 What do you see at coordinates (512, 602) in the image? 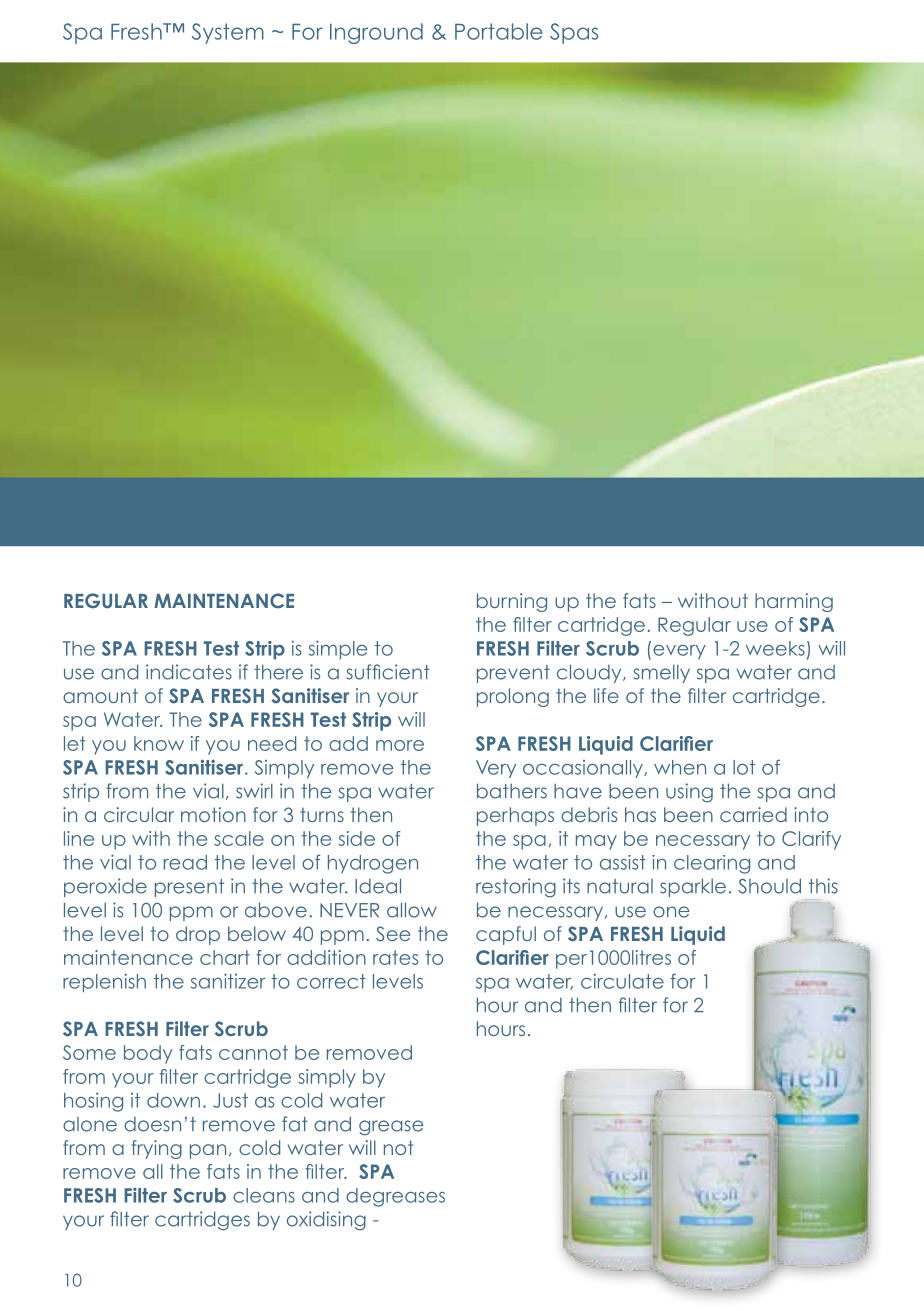
I see `burning` at bounding box center [512, 602].
